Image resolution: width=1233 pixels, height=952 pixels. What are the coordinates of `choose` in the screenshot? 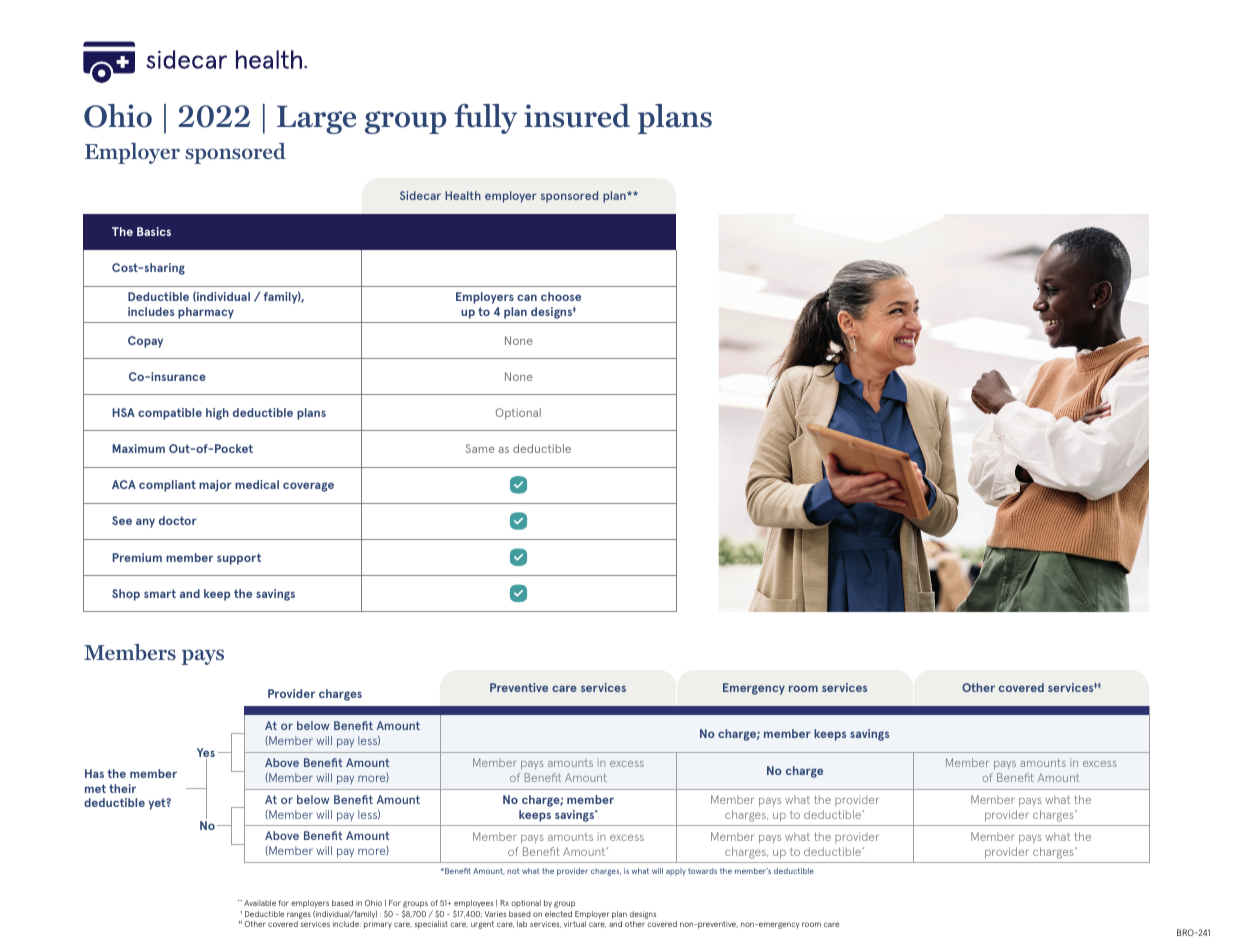 It's located at (561, 296).
